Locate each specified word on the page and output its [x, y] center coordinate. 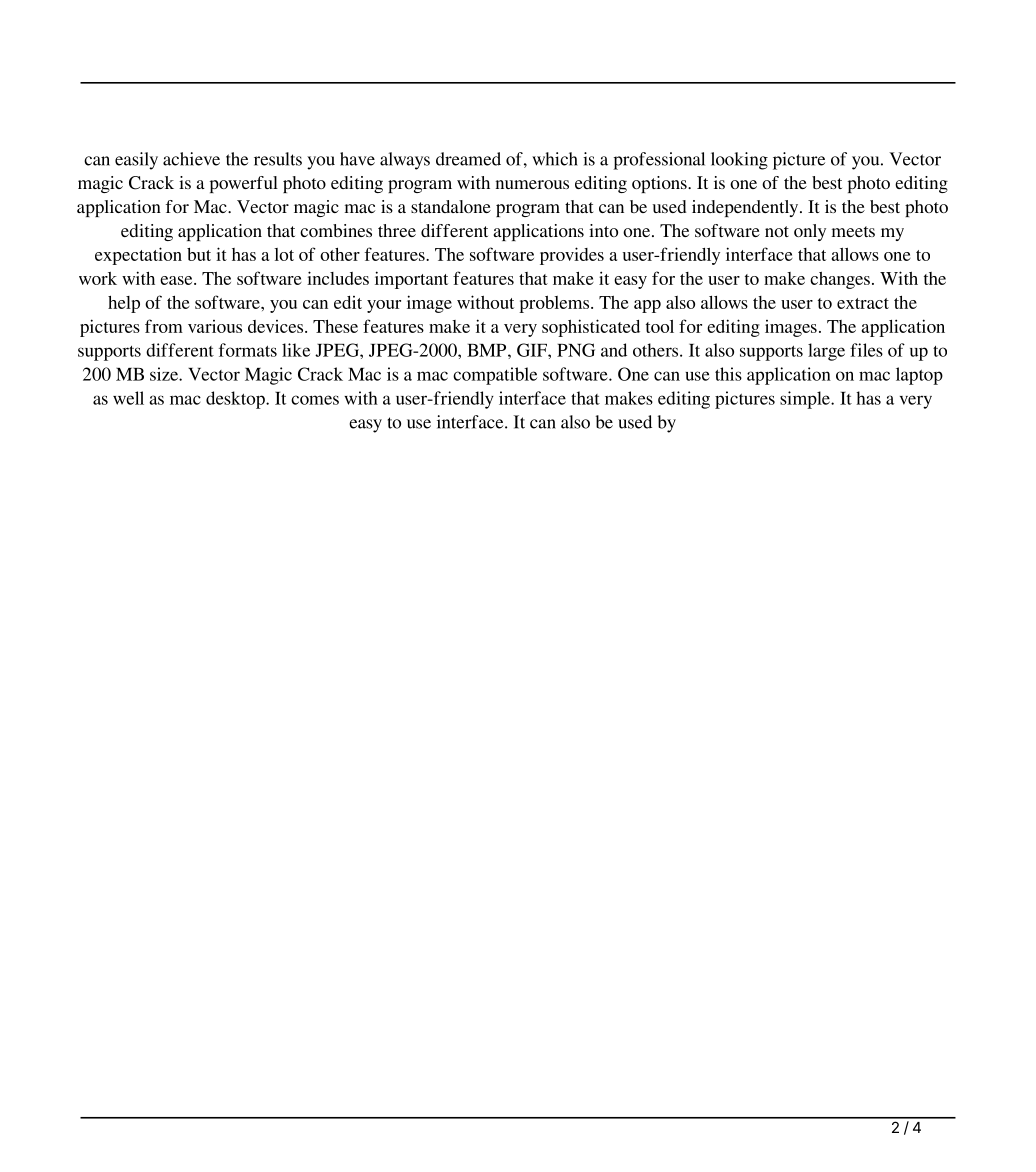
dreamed [468, 159]
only [810, 232]
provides [572, 256]
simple [806, 400]
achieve [191, 159]
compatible [495, 376]
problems [555, 304]
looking [739, 161]
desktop [236, 400]
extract [863, 303]
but [199, 254]
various [215, 326]
